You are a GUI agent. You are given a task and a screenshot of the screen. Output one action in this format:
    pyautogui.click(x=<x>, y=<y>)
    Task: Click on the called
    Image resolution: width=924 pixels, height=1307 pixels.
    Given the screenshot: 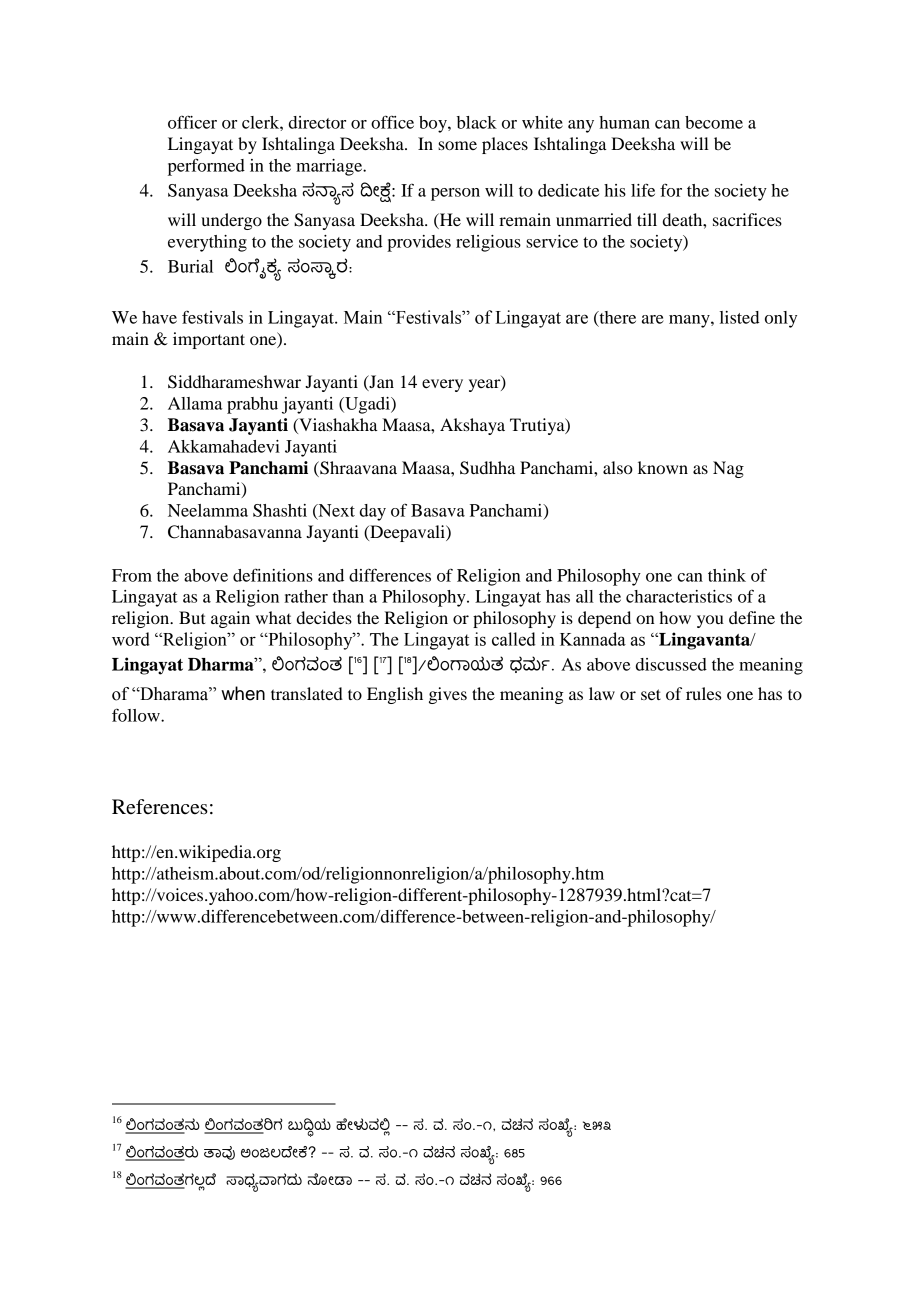 What is the action you would take?
    pyautogui.click(x=514, y=639)
